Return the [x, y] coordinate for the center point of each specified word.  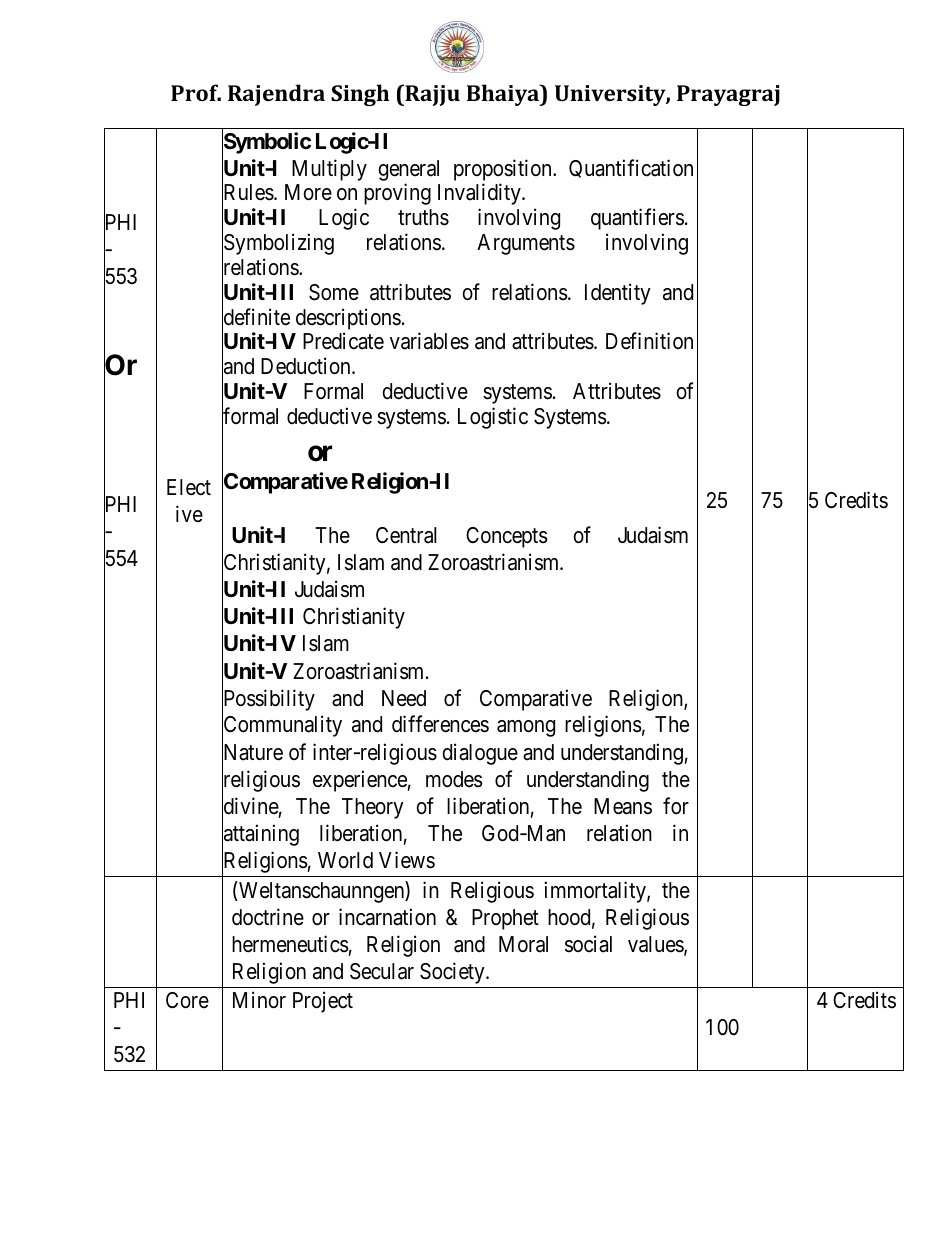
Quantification [631, 168]
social [588, 944]
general [409, 170]
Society [453, 973]
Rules [248, 193]
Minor [259, 1000]
